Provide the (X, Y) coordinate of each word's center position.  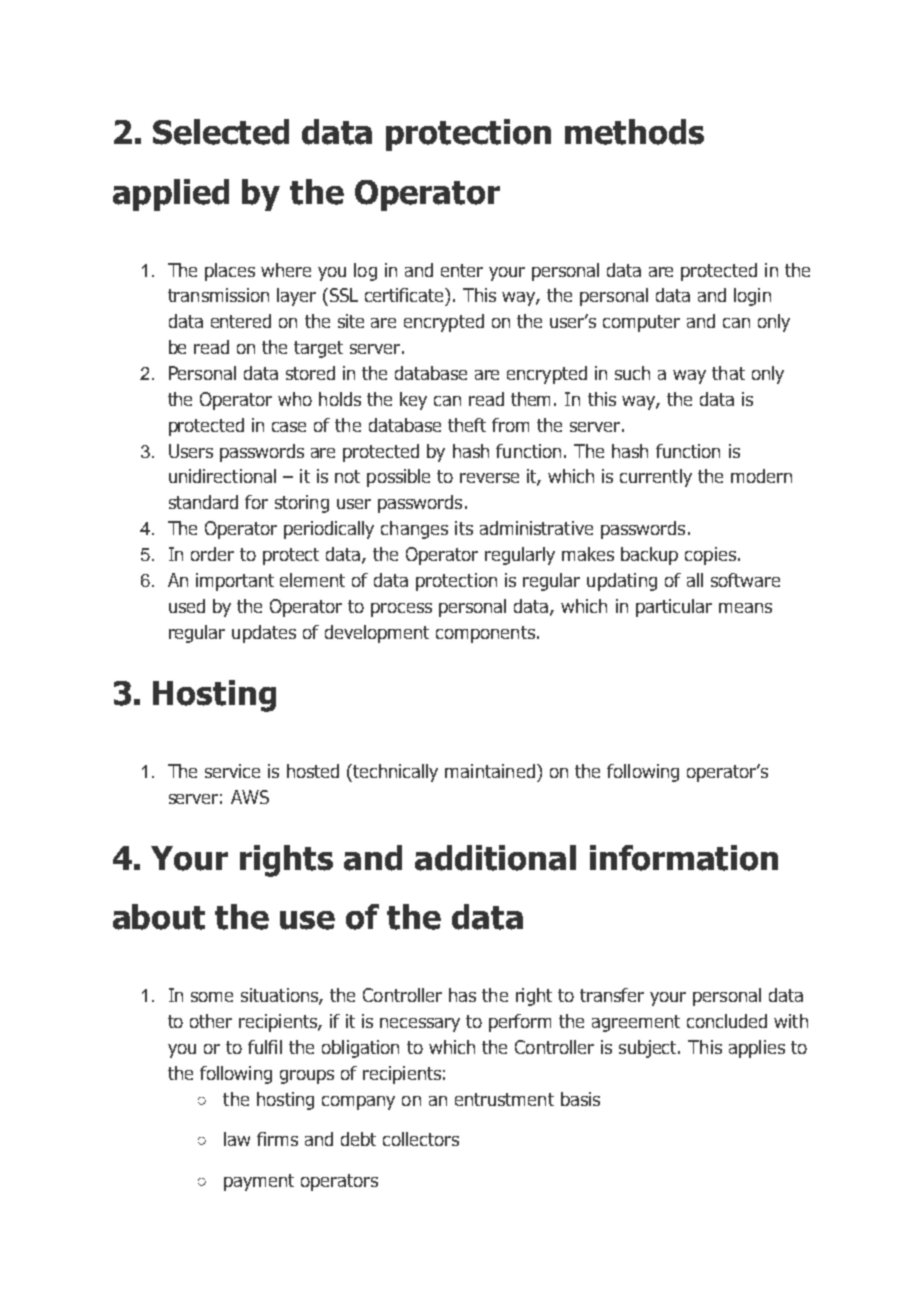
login (752, 297)
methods (634, 132)
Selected (221, 132)
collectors (421, 1139)
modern (761, 476)
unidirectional (222, 476)
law (237, 1139)
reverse (489, 478)
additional (495, 858)
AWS (250, 797)
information (684, 858)
